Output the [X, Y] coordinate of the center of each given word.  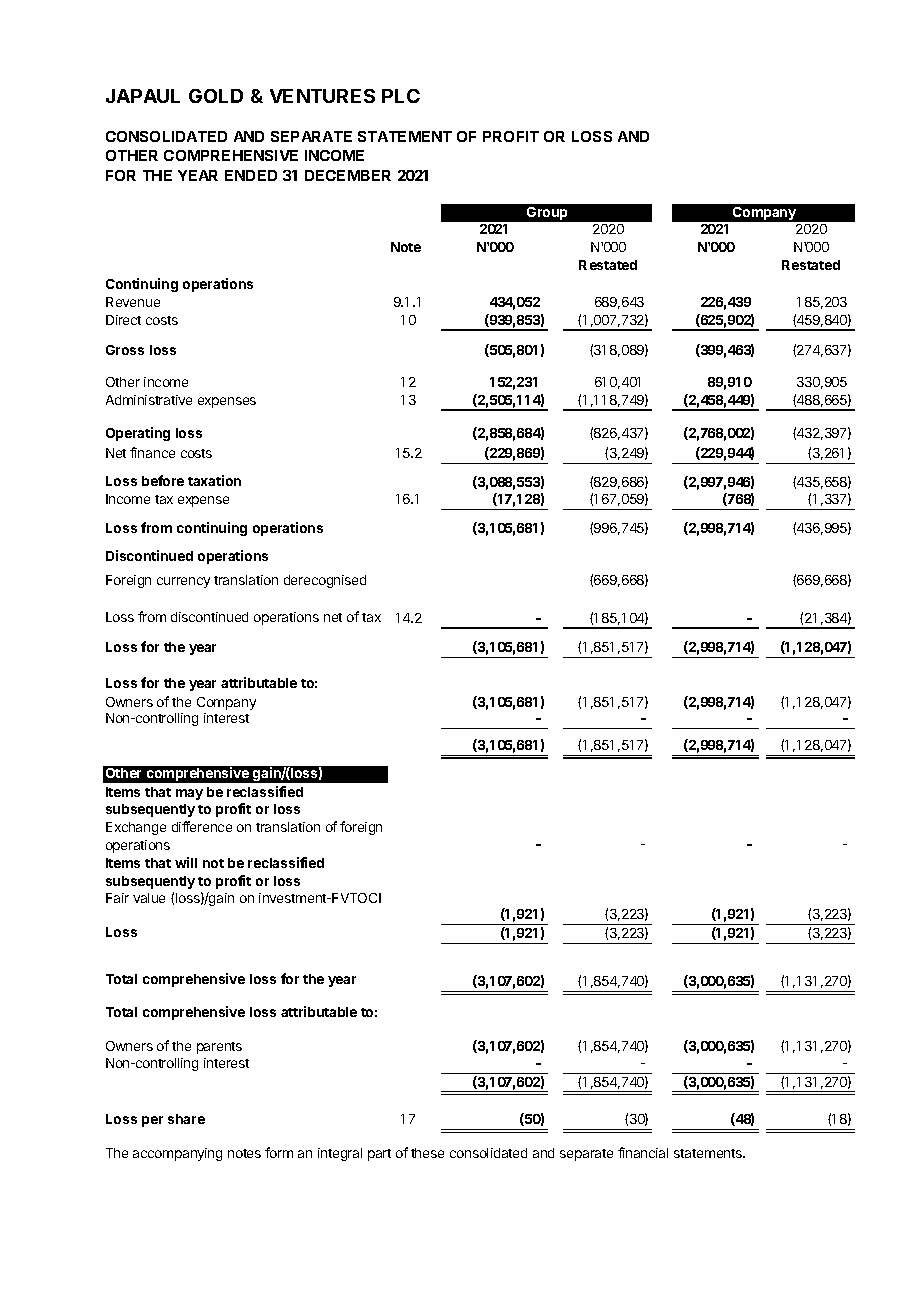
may [189, 794]
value [149, 898]
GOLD [216, 96]
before [163, 480]
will [186, 862]
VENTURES [322, 96]
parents [219, 1048]
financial [643, 1152]
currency [183, 582]
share [186, 1119]
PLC [401, 96]
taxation [214, 480]
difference [202, 826]
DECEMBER [348, 175]
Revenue [133, 302]
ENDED [251, 175]
